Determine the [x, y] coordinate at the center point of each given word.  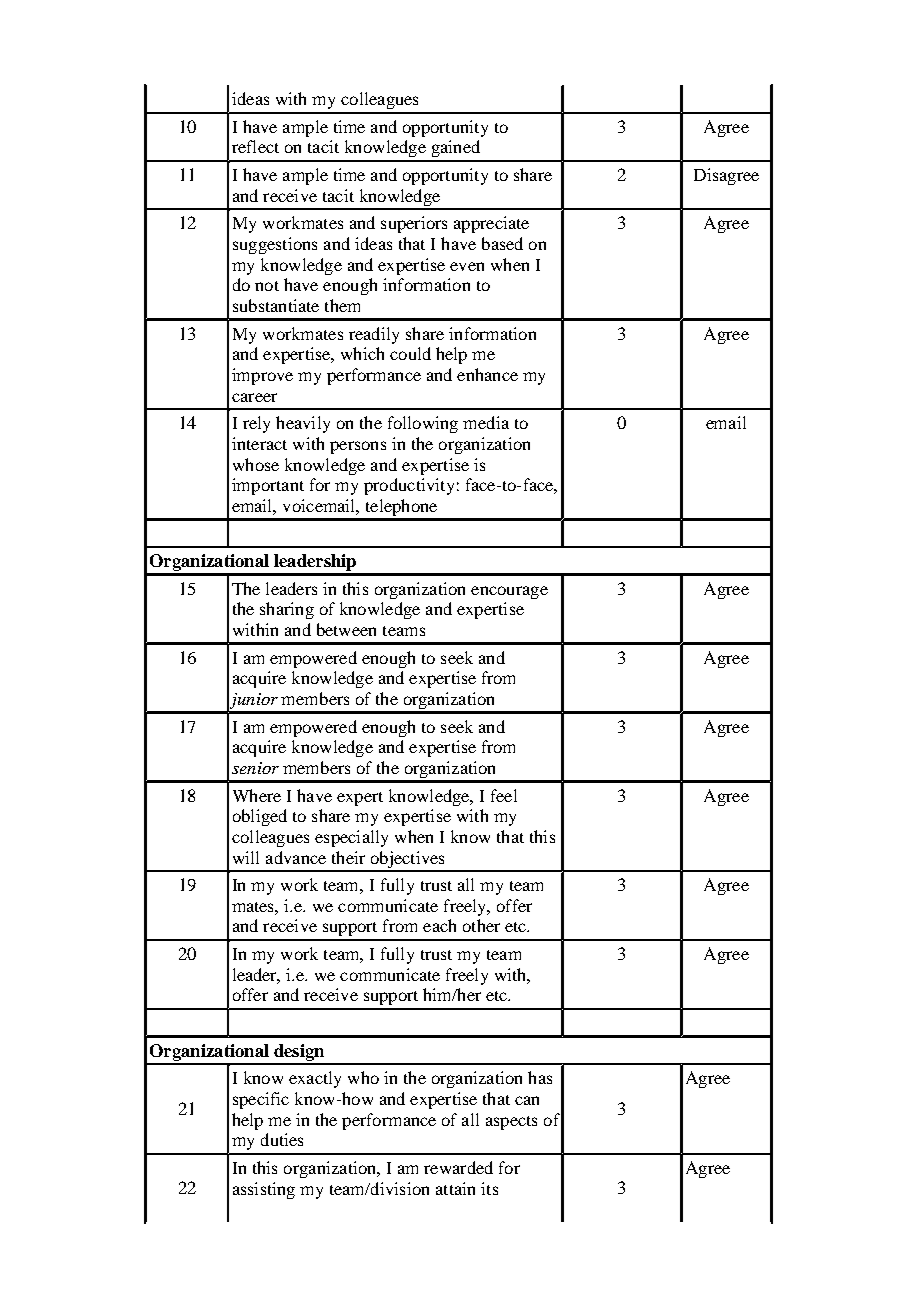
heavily [303, 424]
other [481, 925]
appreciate [491, 224]
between [346, 629]
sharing [287, 610]
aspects [511, 1123]
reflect [255, 146]
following [423, 424]
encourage [509, 592]
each [439, 925]
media [486, 422]
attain [455, 1188]
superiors [414, 224]
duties [282, 1139]
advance [296, 857]
